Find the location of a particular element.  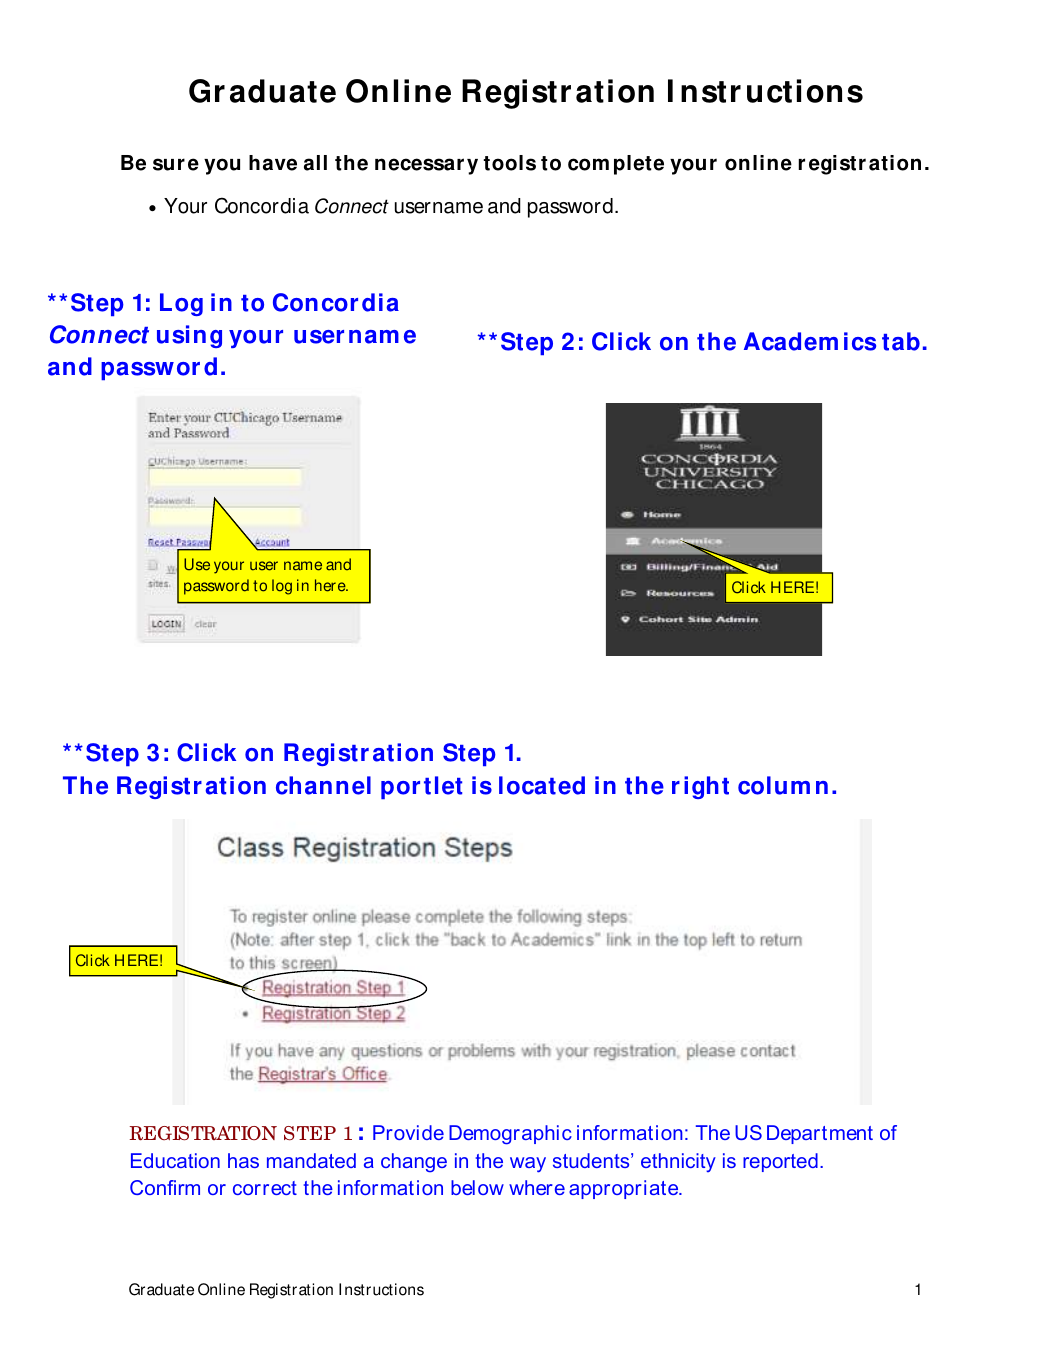

way is located at coordinates (528, 1165).
